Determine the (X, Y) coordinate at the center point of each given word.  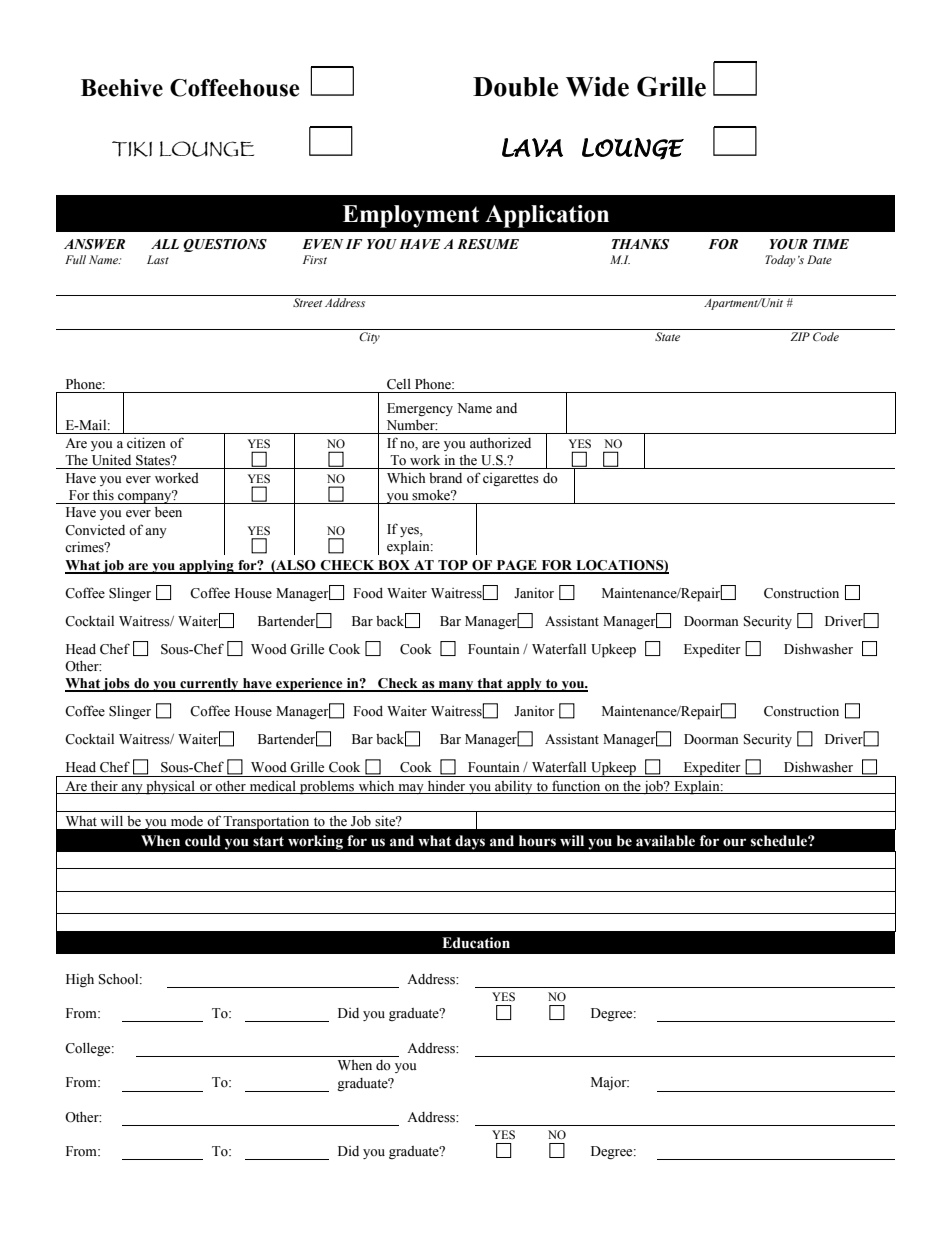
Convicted (95, 530)
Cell (399, 384)
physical (170, 788)
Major (610, 1083)
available (665, 841)
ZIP (800, 336)
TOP (453, 566)
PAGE (516, 566)
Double (515, 87)
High (80, 980)
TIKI (132, 149)
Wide (597, 86)
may (411, 789)
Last (158, 259)
